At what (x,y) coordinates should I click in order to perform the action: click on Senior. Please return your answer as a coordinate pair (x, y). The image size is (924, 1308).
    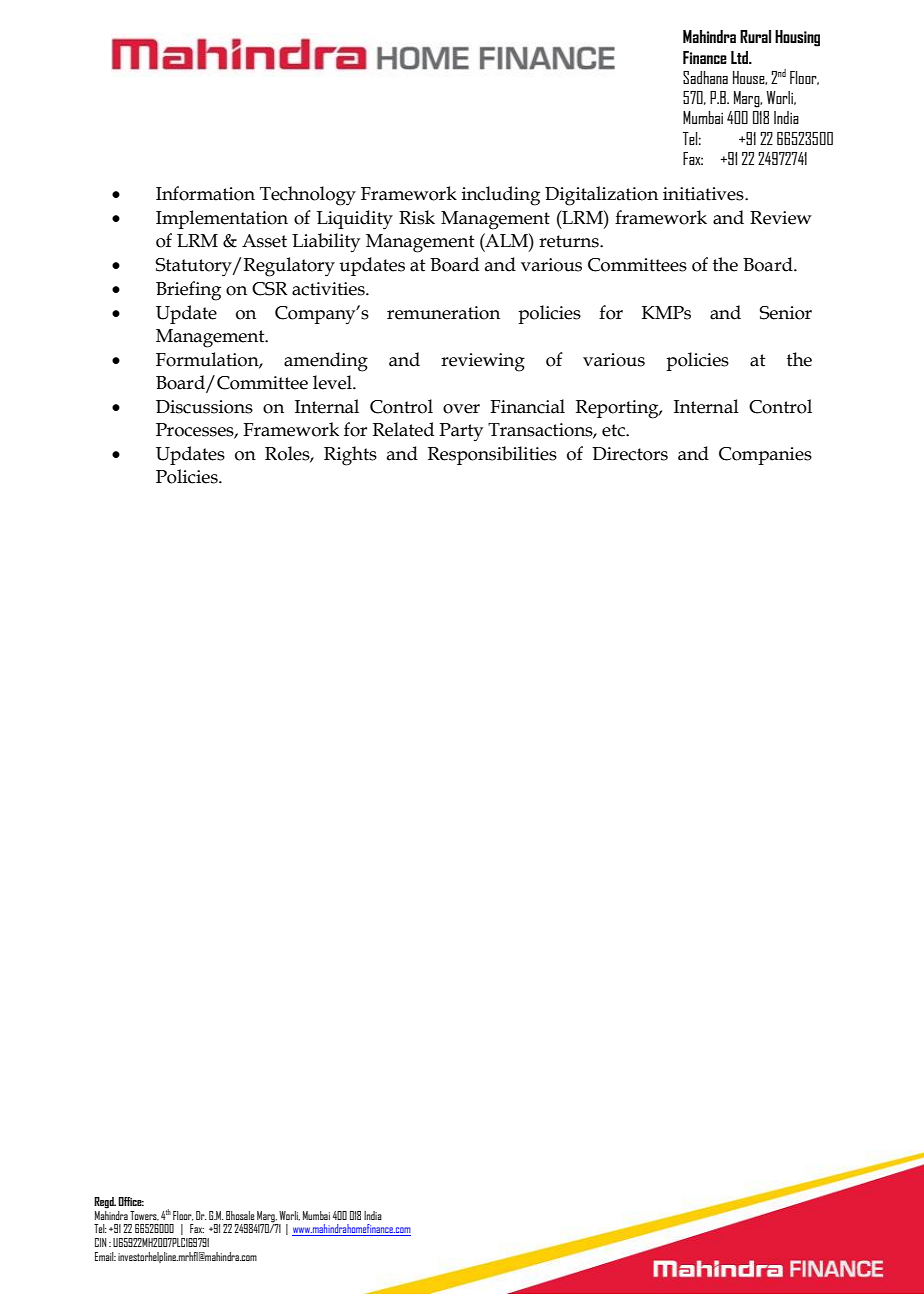
    Looking at the image, I should click on (786, 313).
